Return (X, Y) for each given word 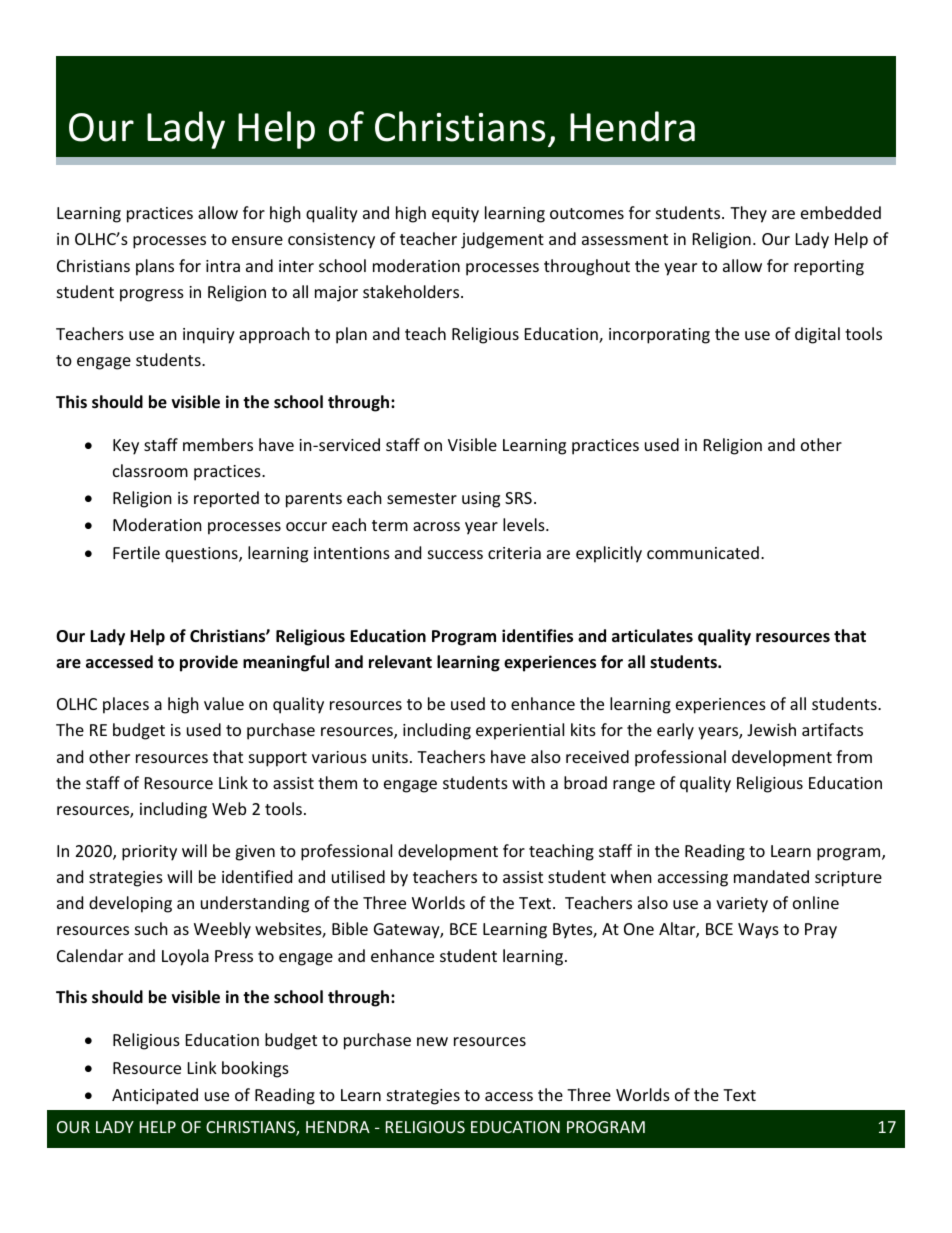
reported (226, 499)
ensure (257, 240)
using (481, 500)
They (748, 214)
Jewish (771, 729)
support (278, 759)
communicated (703, 552)
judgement (502, 240)
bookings (255, 1069)
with (528, 782)
